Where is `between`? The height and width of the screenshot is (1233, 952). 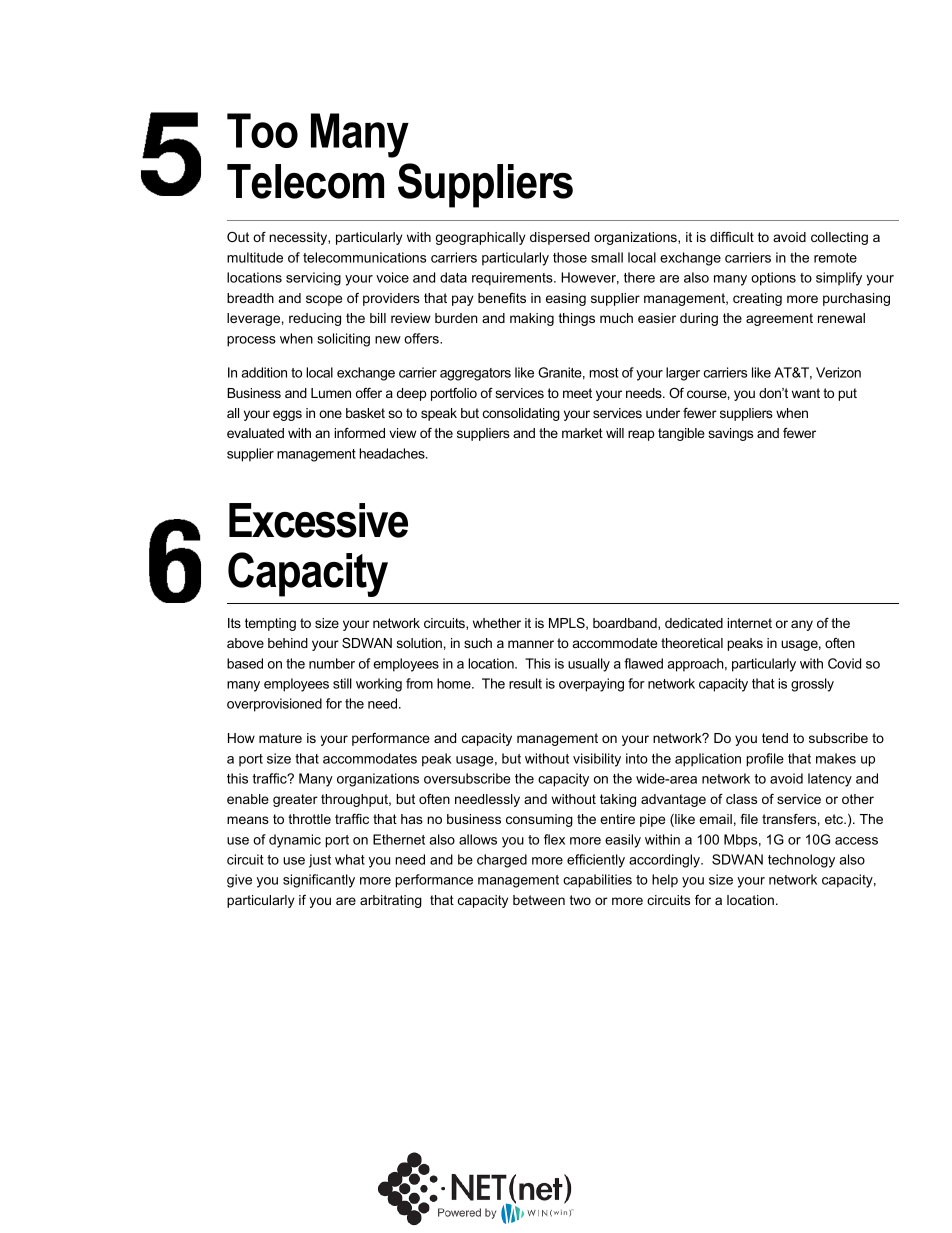
between is located at coordinates (539, 900).
